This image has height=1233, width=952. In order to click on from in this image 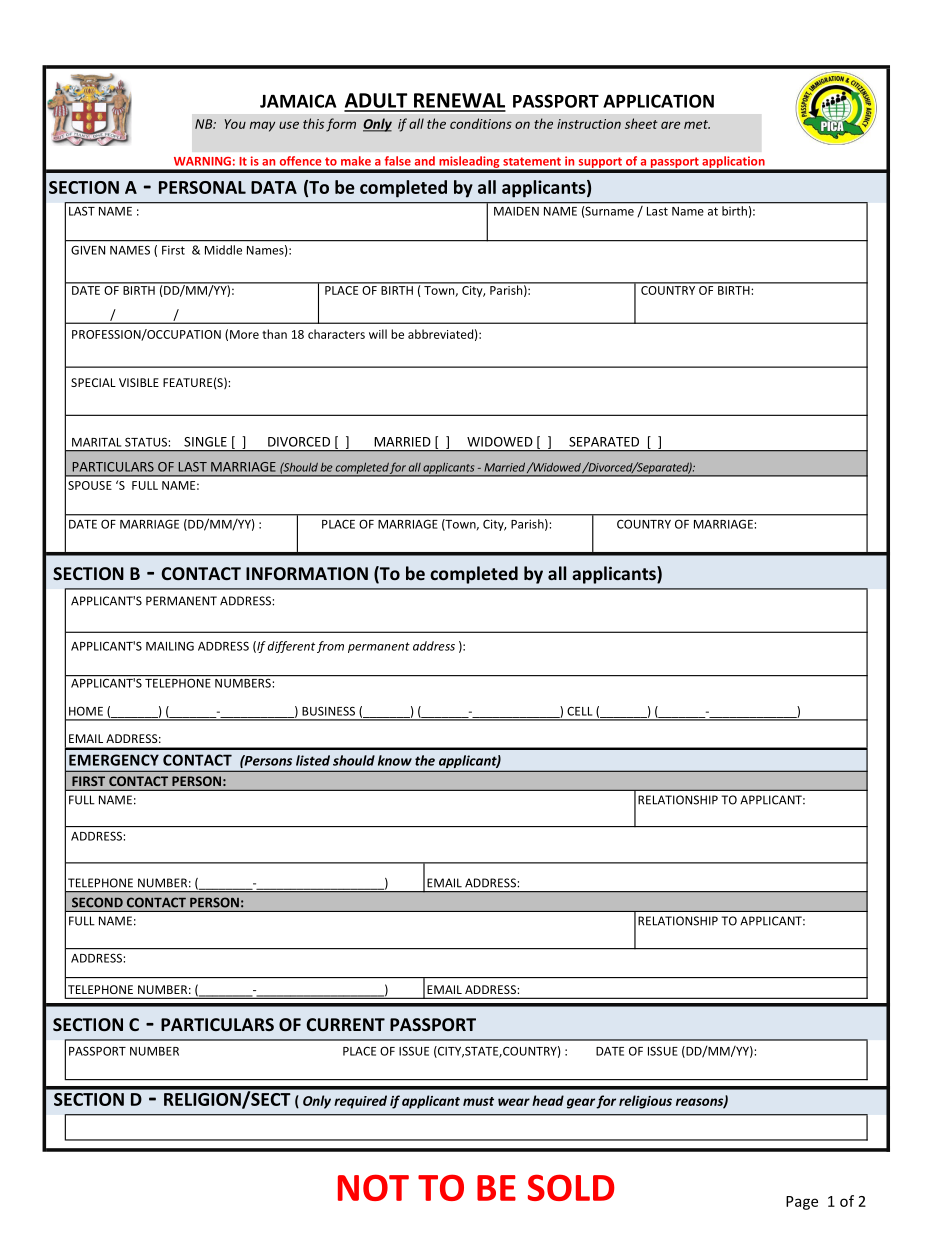, I will do `click(330, 647)`.
